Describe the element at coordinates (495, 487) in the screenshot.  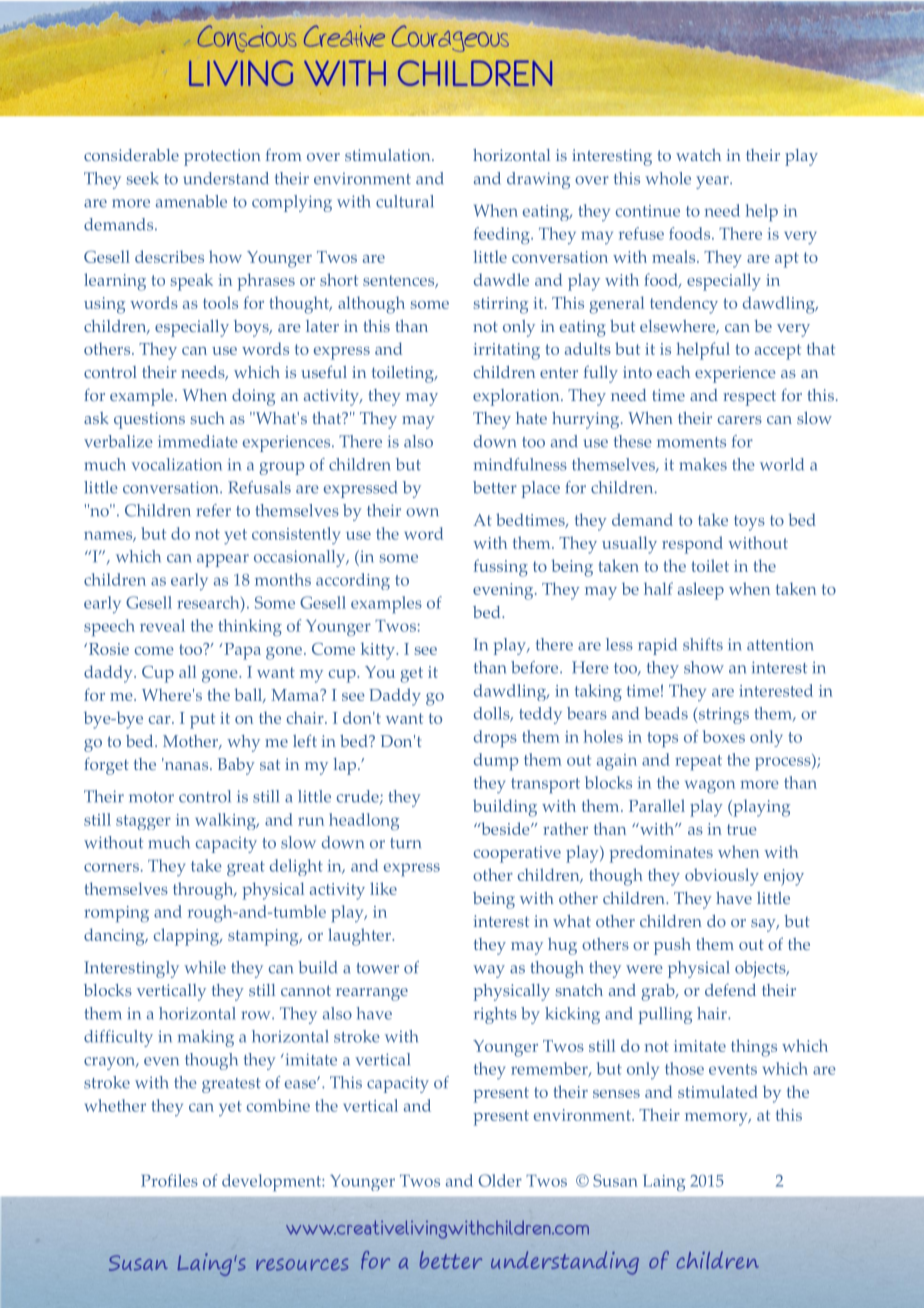
I see `better` at that location.
